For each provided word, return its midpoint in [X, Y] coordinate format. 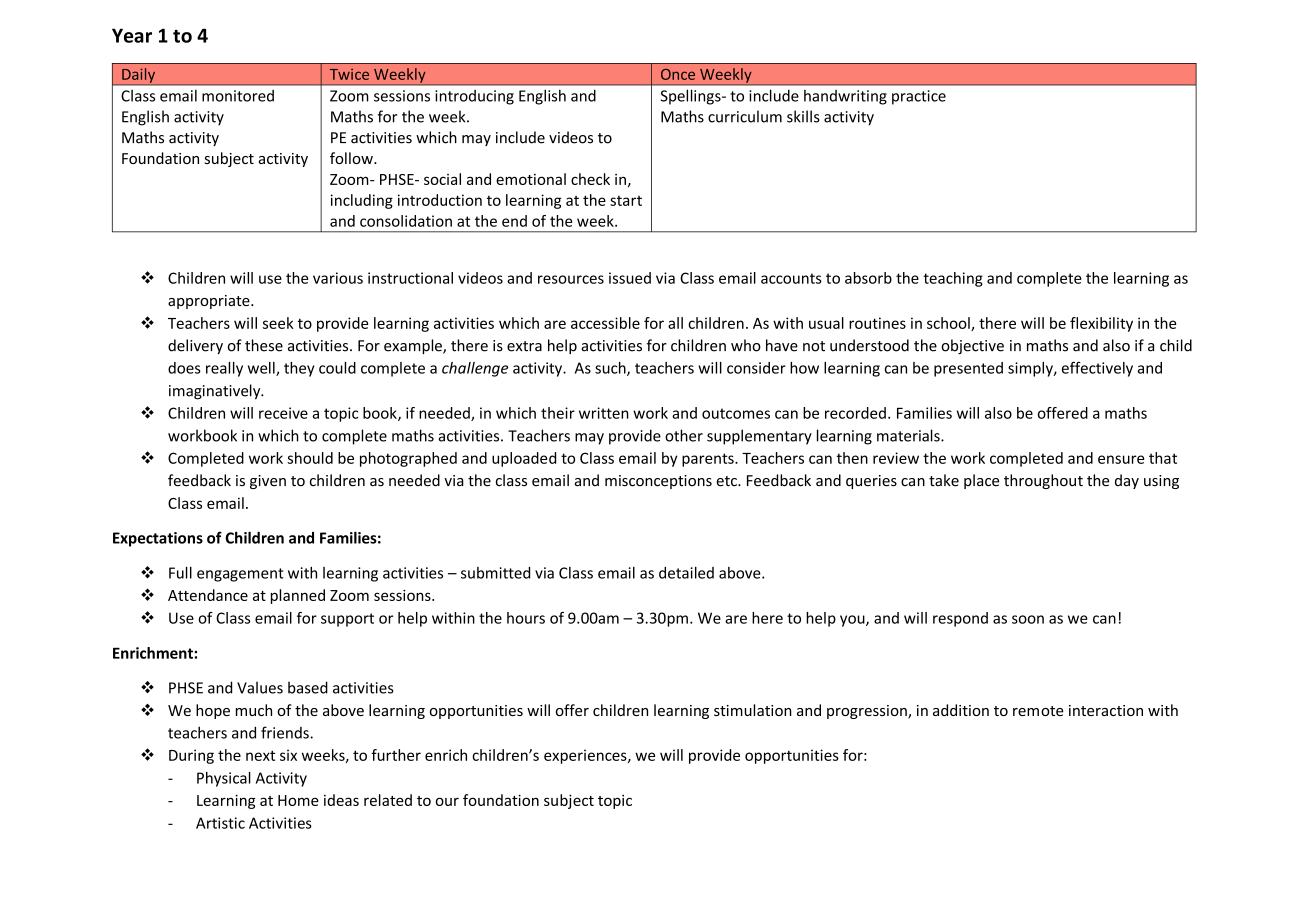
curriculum [745, 116]
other [684, 435]
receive [283, 413]
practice [919, 97]
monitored [238, 96]
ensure [1121, 459]
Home [298, 800]
